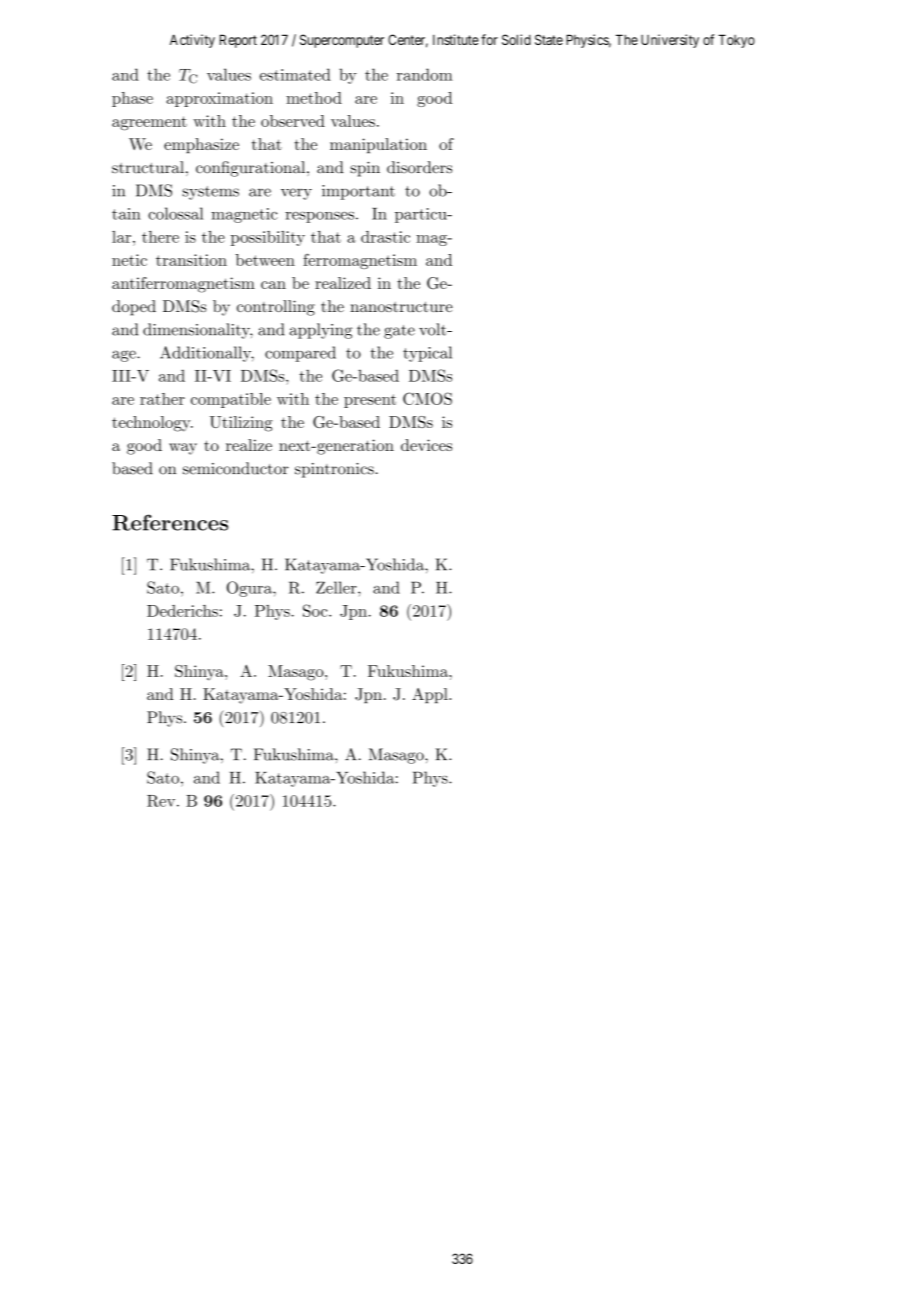  Describe the element at coordinates (250, 589) in the screenshot. I see `Ogura` at that location.
